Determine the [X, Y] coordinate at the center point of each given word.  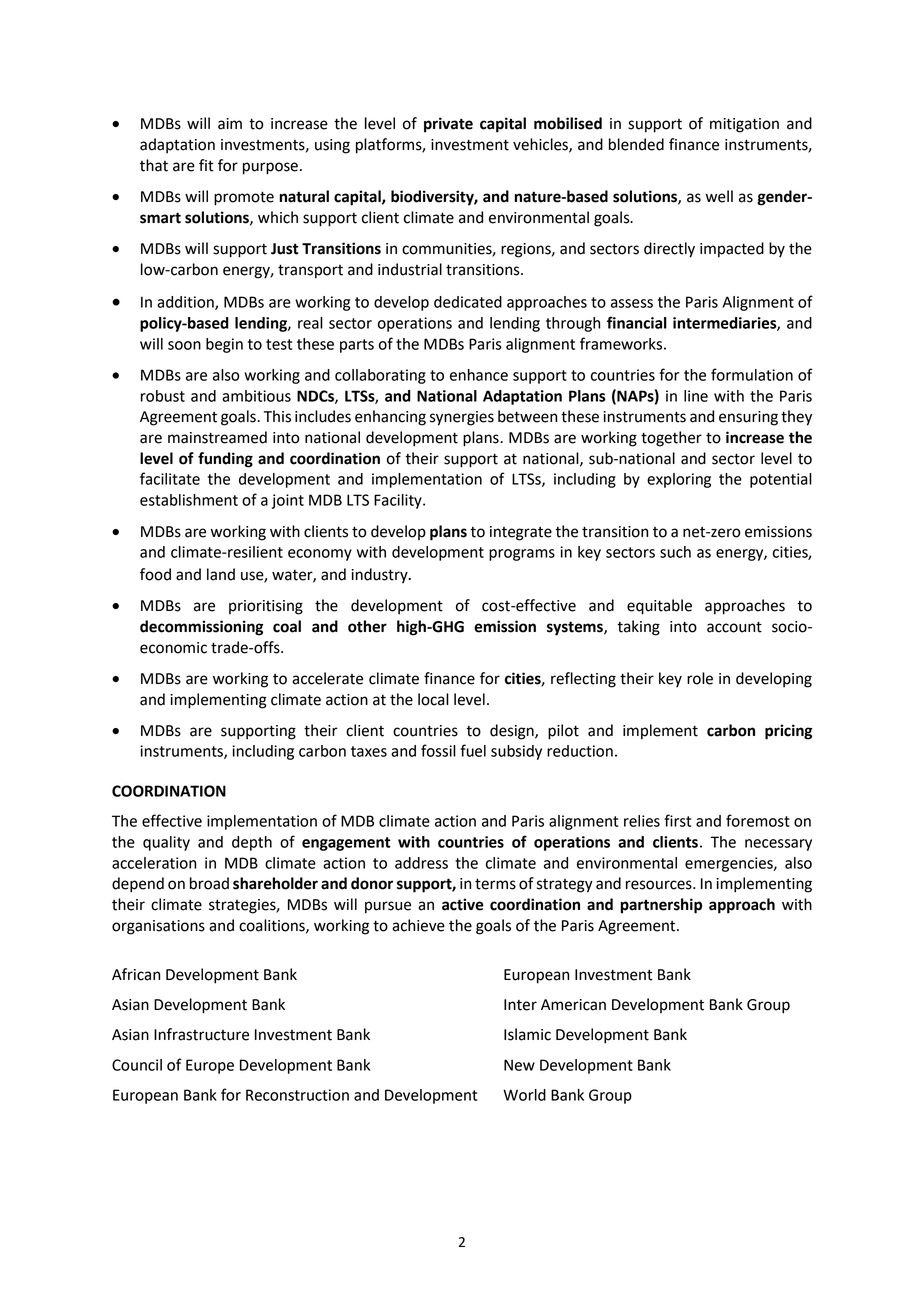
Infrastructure [201, 1034]
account [734, 627]
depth [252, 843]
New [519, 1065]
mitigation [744, 125]
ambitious [256, 396]
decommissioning [201, 628]
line [696, 396]
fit [206, 165]
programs [522, 555]
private [448, 125]
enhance [479, 375]
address [421, 863]
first [677, 820]
